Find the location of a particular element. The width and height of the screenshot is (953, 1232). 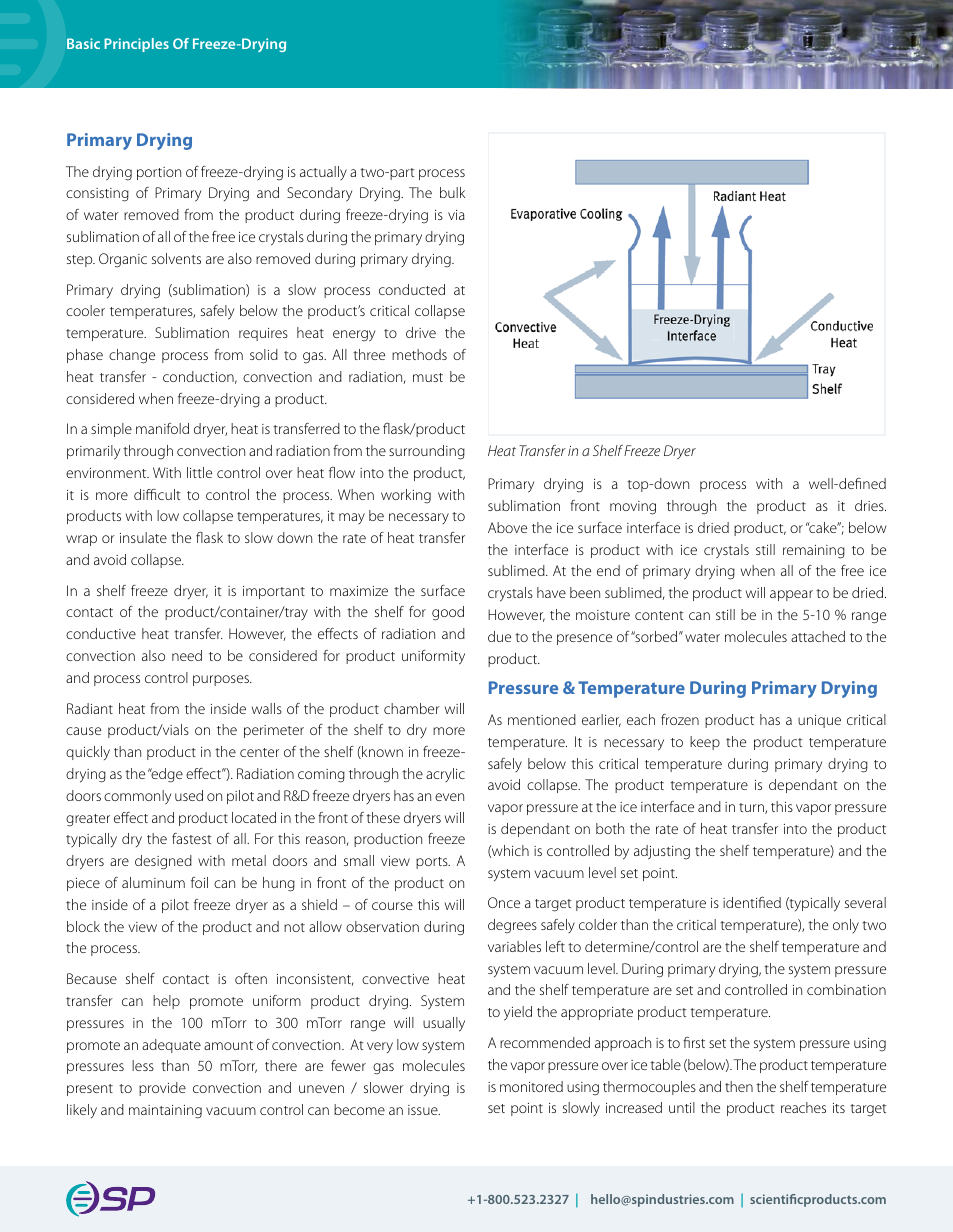

provide is located at coordinates (162, 1089).
